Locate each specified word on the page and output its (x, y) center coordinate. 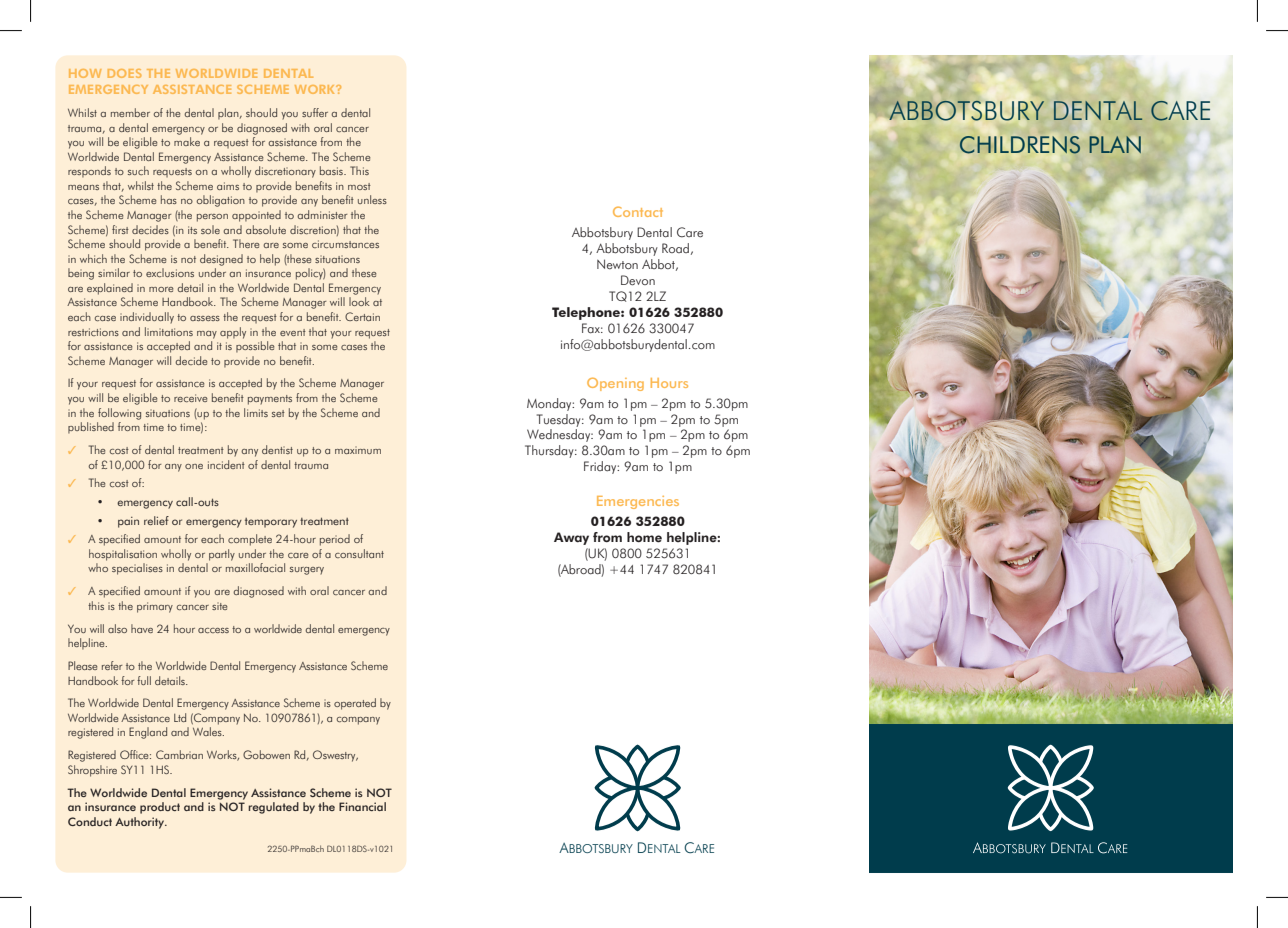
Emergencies (638, 502)
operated (355, 704)
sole (210, 229)
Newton (617, 264)
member (130, 112)
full (144, 680)
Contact (638, 211)
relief (156, 520)
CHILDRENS (1020, 145)
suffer (315, 112)
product (160, 808)
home (644, 537)
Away (571, 538)
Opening (615, 384)
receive (191, 398)
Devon (638, 280)
